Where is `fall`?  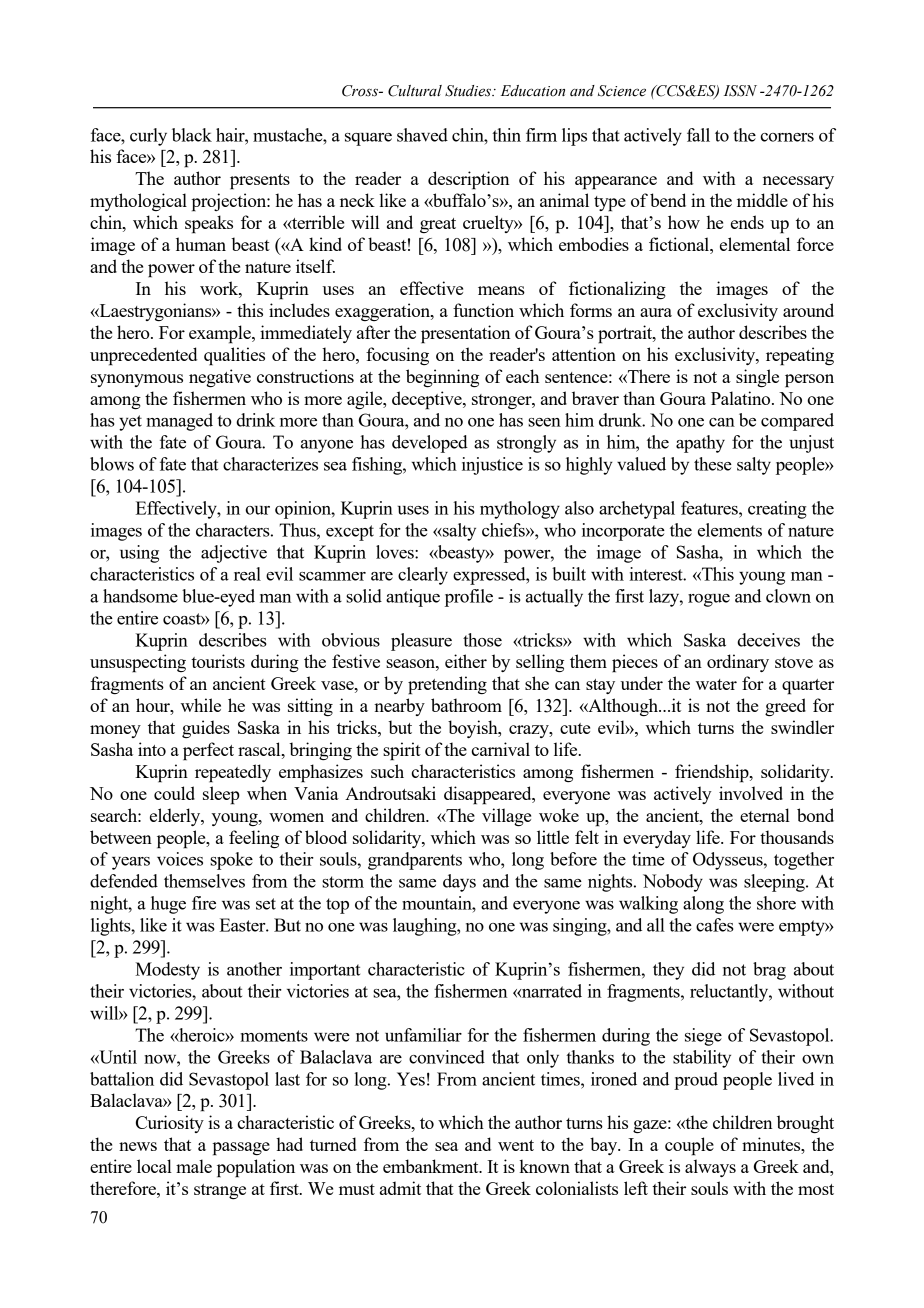 fall is located at coordinates (698, 135).
